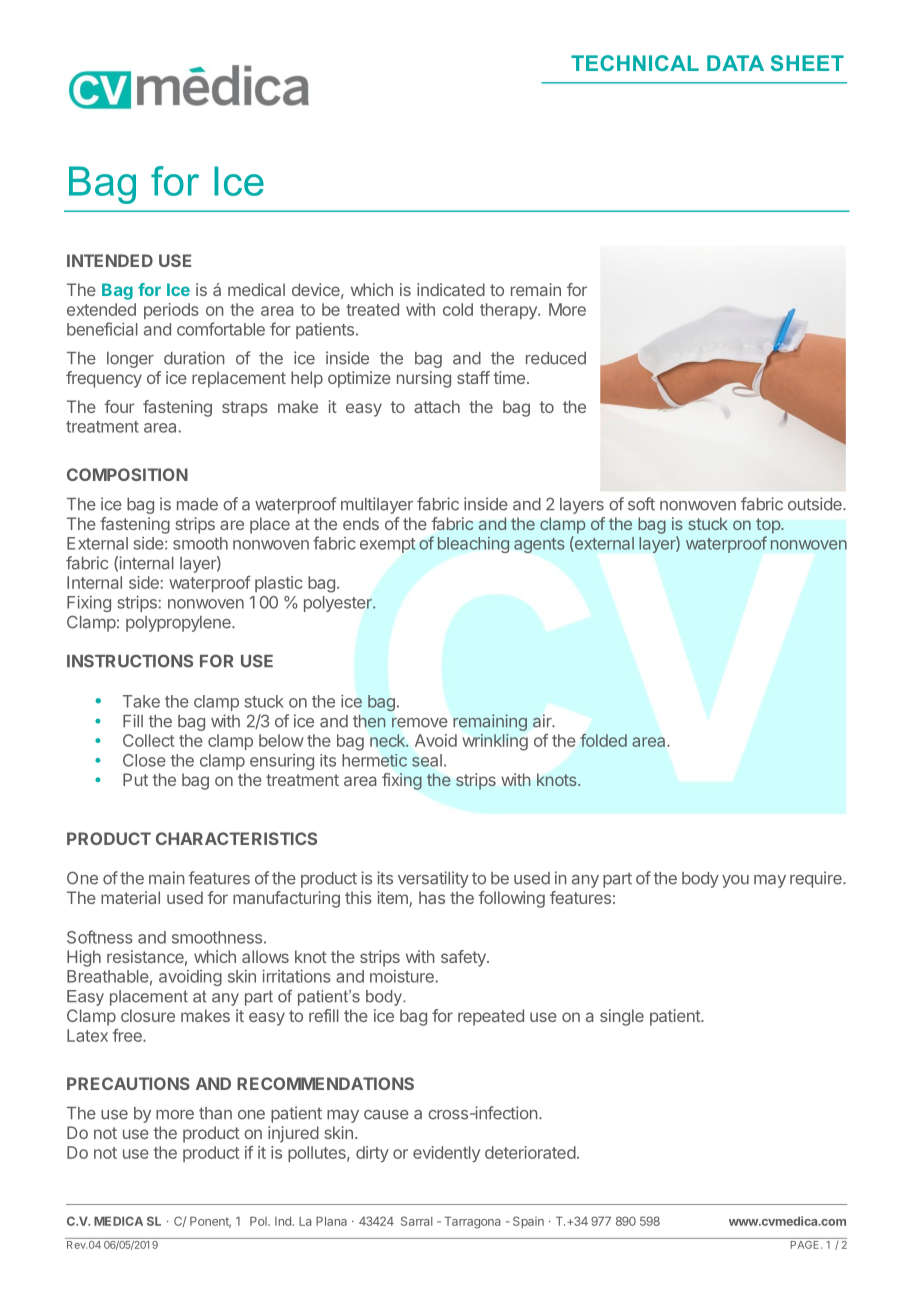 The height and width of the page is (1308, 924). Describe the element at coordinates (635, 63) in the page. I see `TECHNICAL` at that location.
